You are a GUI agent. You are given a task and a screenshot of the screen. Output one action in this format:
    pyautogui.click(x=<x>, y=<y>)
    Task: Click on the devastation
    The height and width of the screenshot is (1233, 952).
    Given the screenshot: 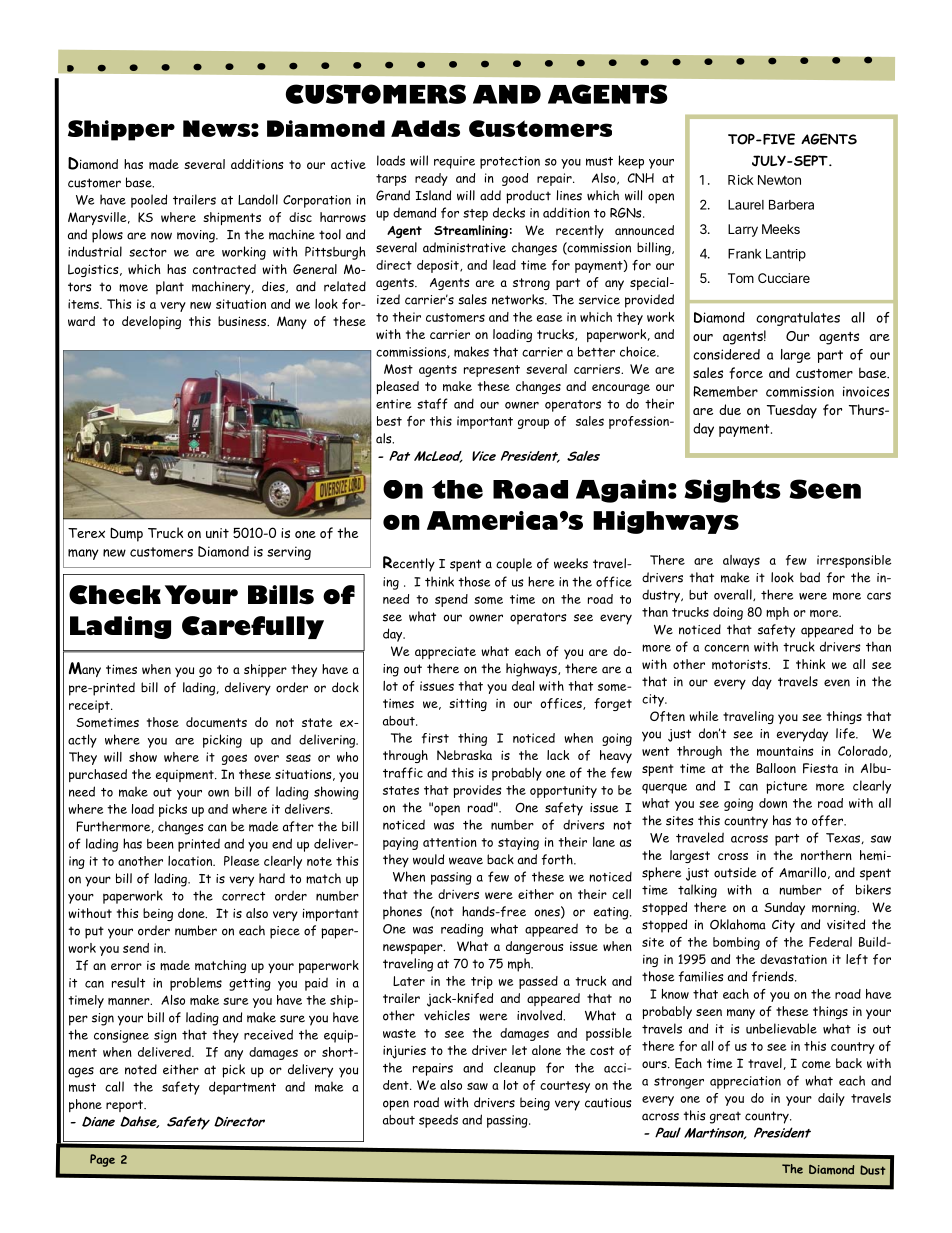 What is the action you would take?
    pyautogui.click(x=793, y=959)
